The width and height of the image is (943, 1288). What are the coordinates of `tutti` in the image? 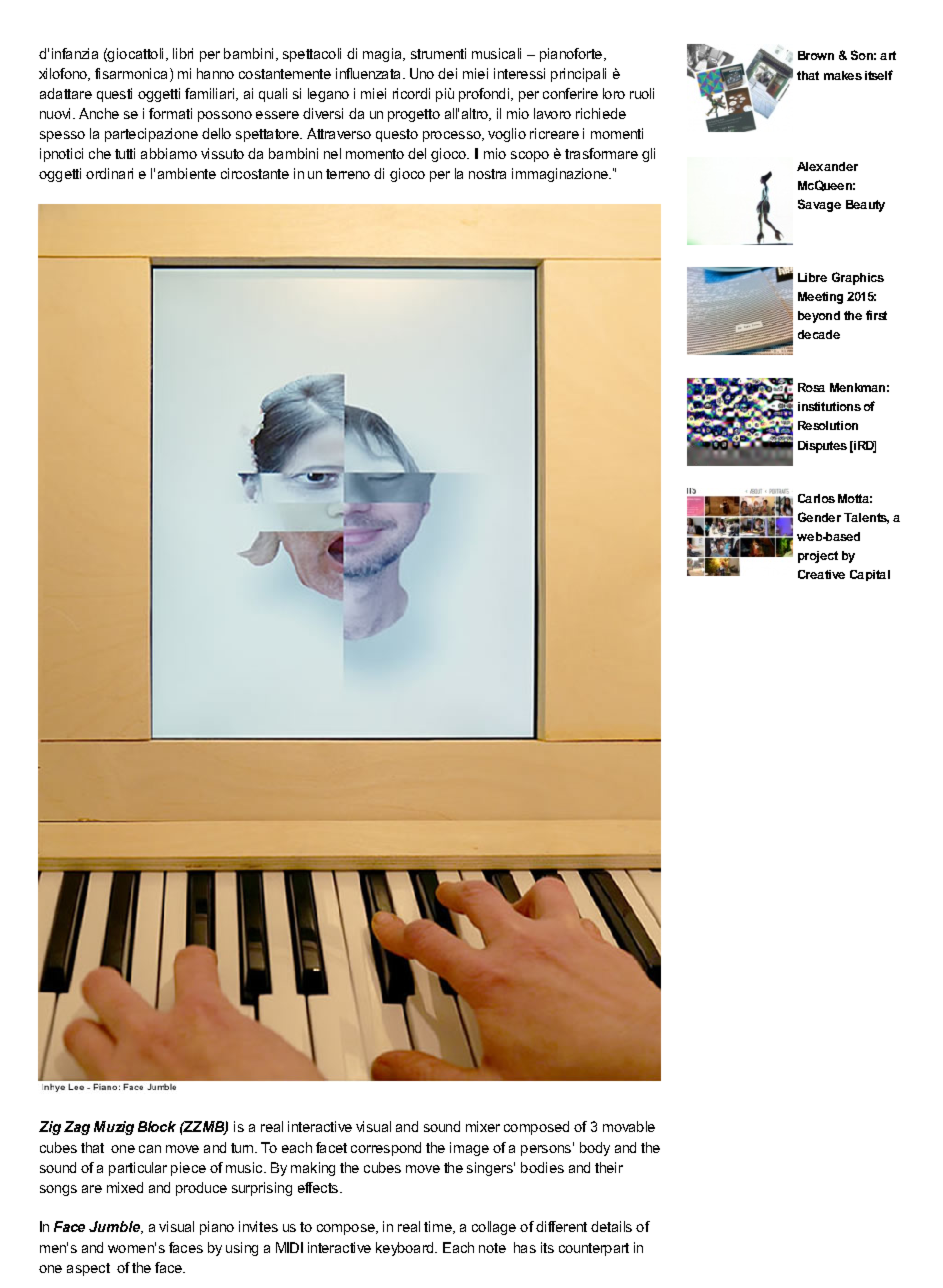 It's located at (125, 153).
